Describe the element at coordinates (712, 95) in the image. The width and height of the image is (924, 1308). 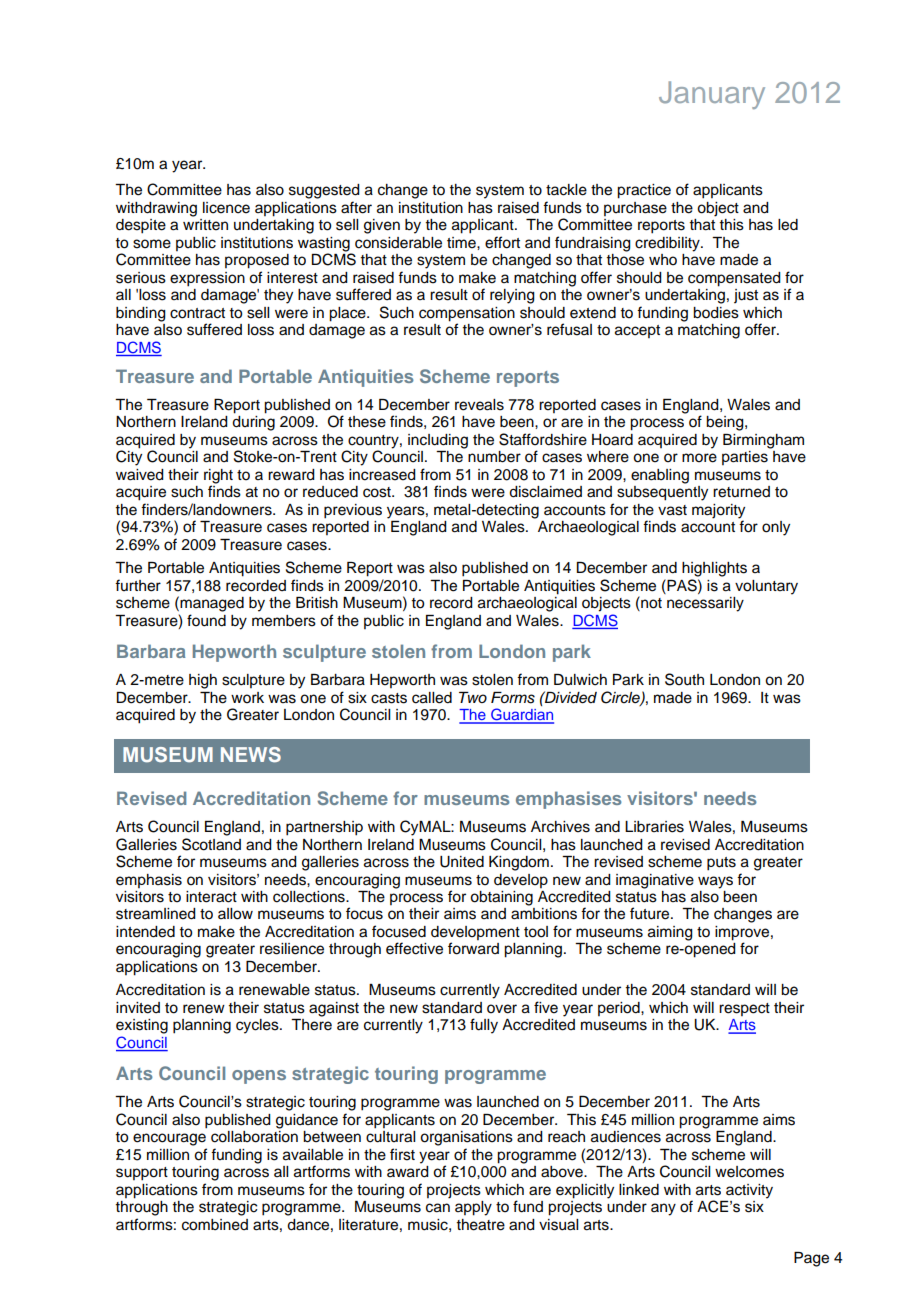
I see `January` at that location.
